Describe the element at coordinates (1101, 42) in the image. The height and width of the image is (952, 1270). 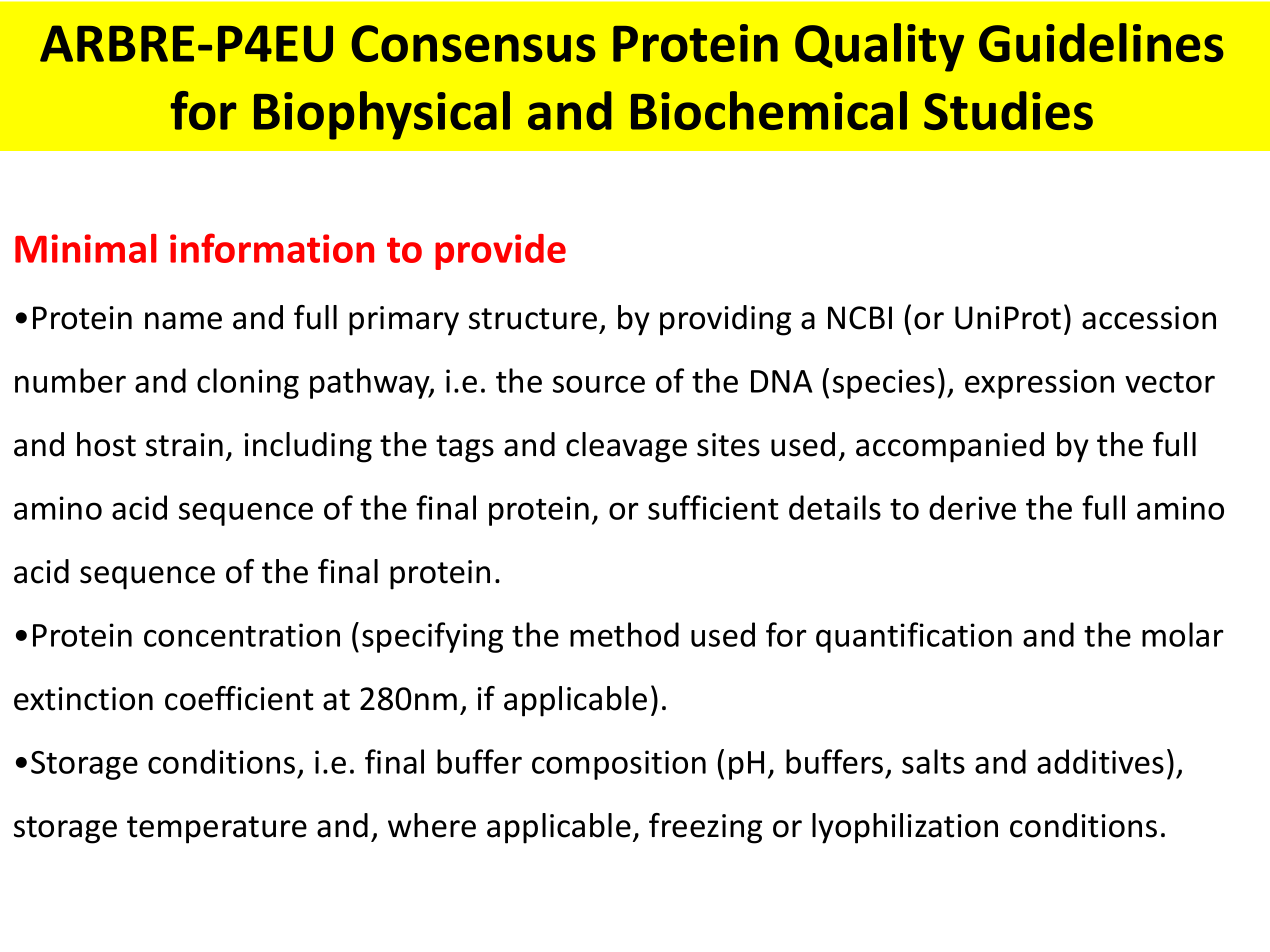
I see `Guidelines` at that location.
